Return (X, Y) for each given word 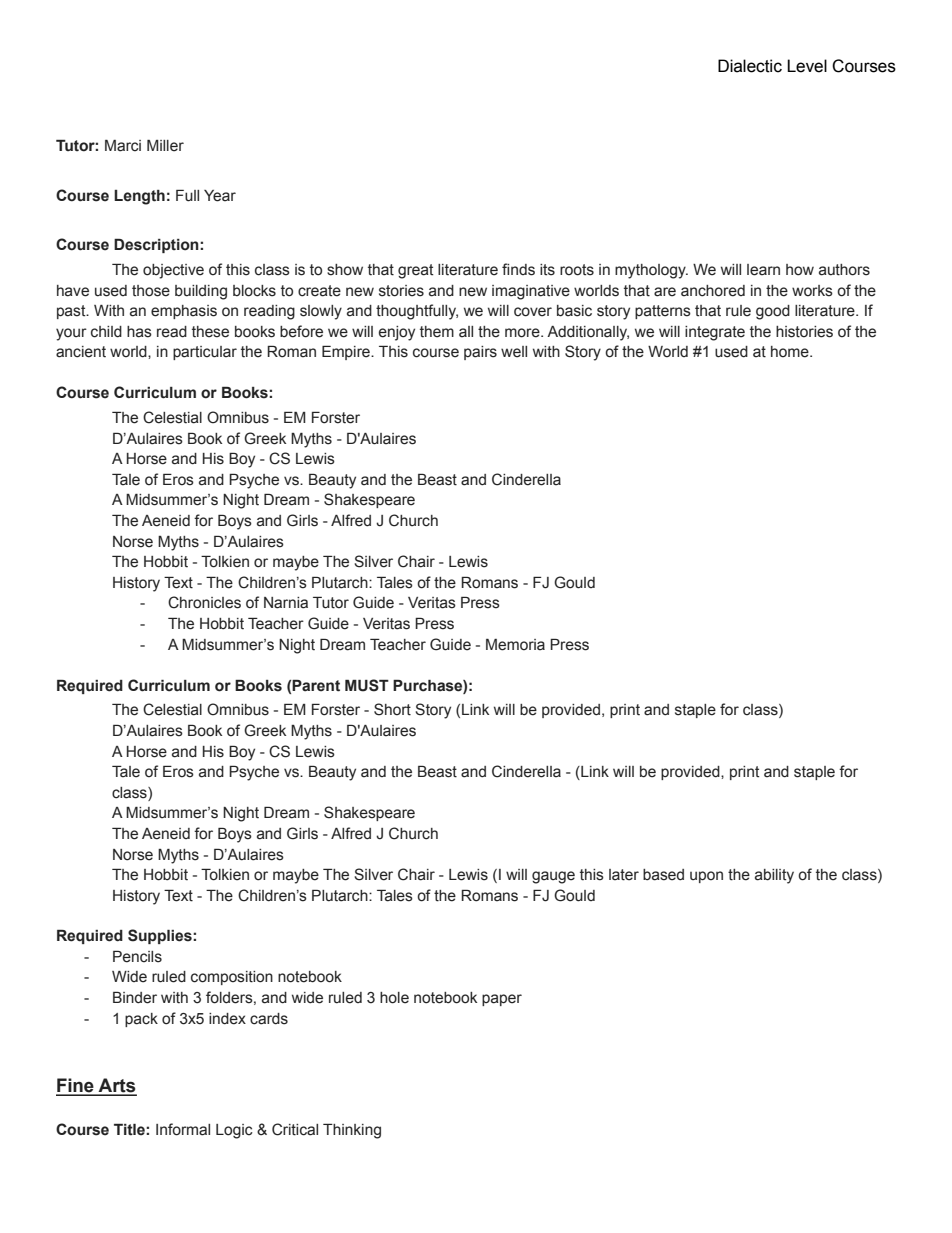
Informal (183, 1129)
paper (502, 1000)
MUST (367, 685)
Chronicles (204, 602)
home (791, 352)
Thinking (352, 1131)
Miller (165, 146)
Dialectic (750, 66)
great (416, 271)
